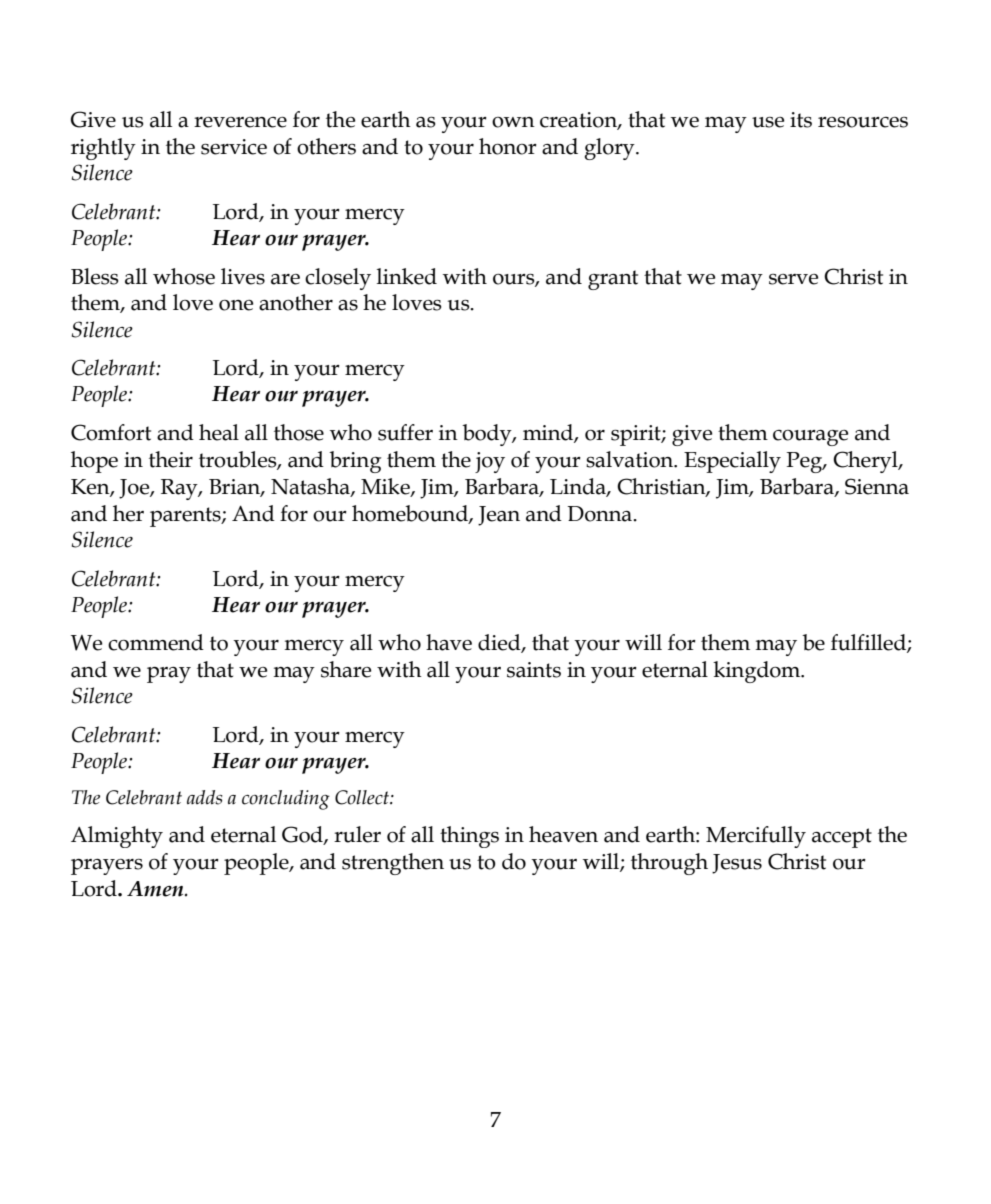 This image has width=991, height=1204. Describe the element at coordinates (156, 889) in the image. I see `Amen` at that location.
